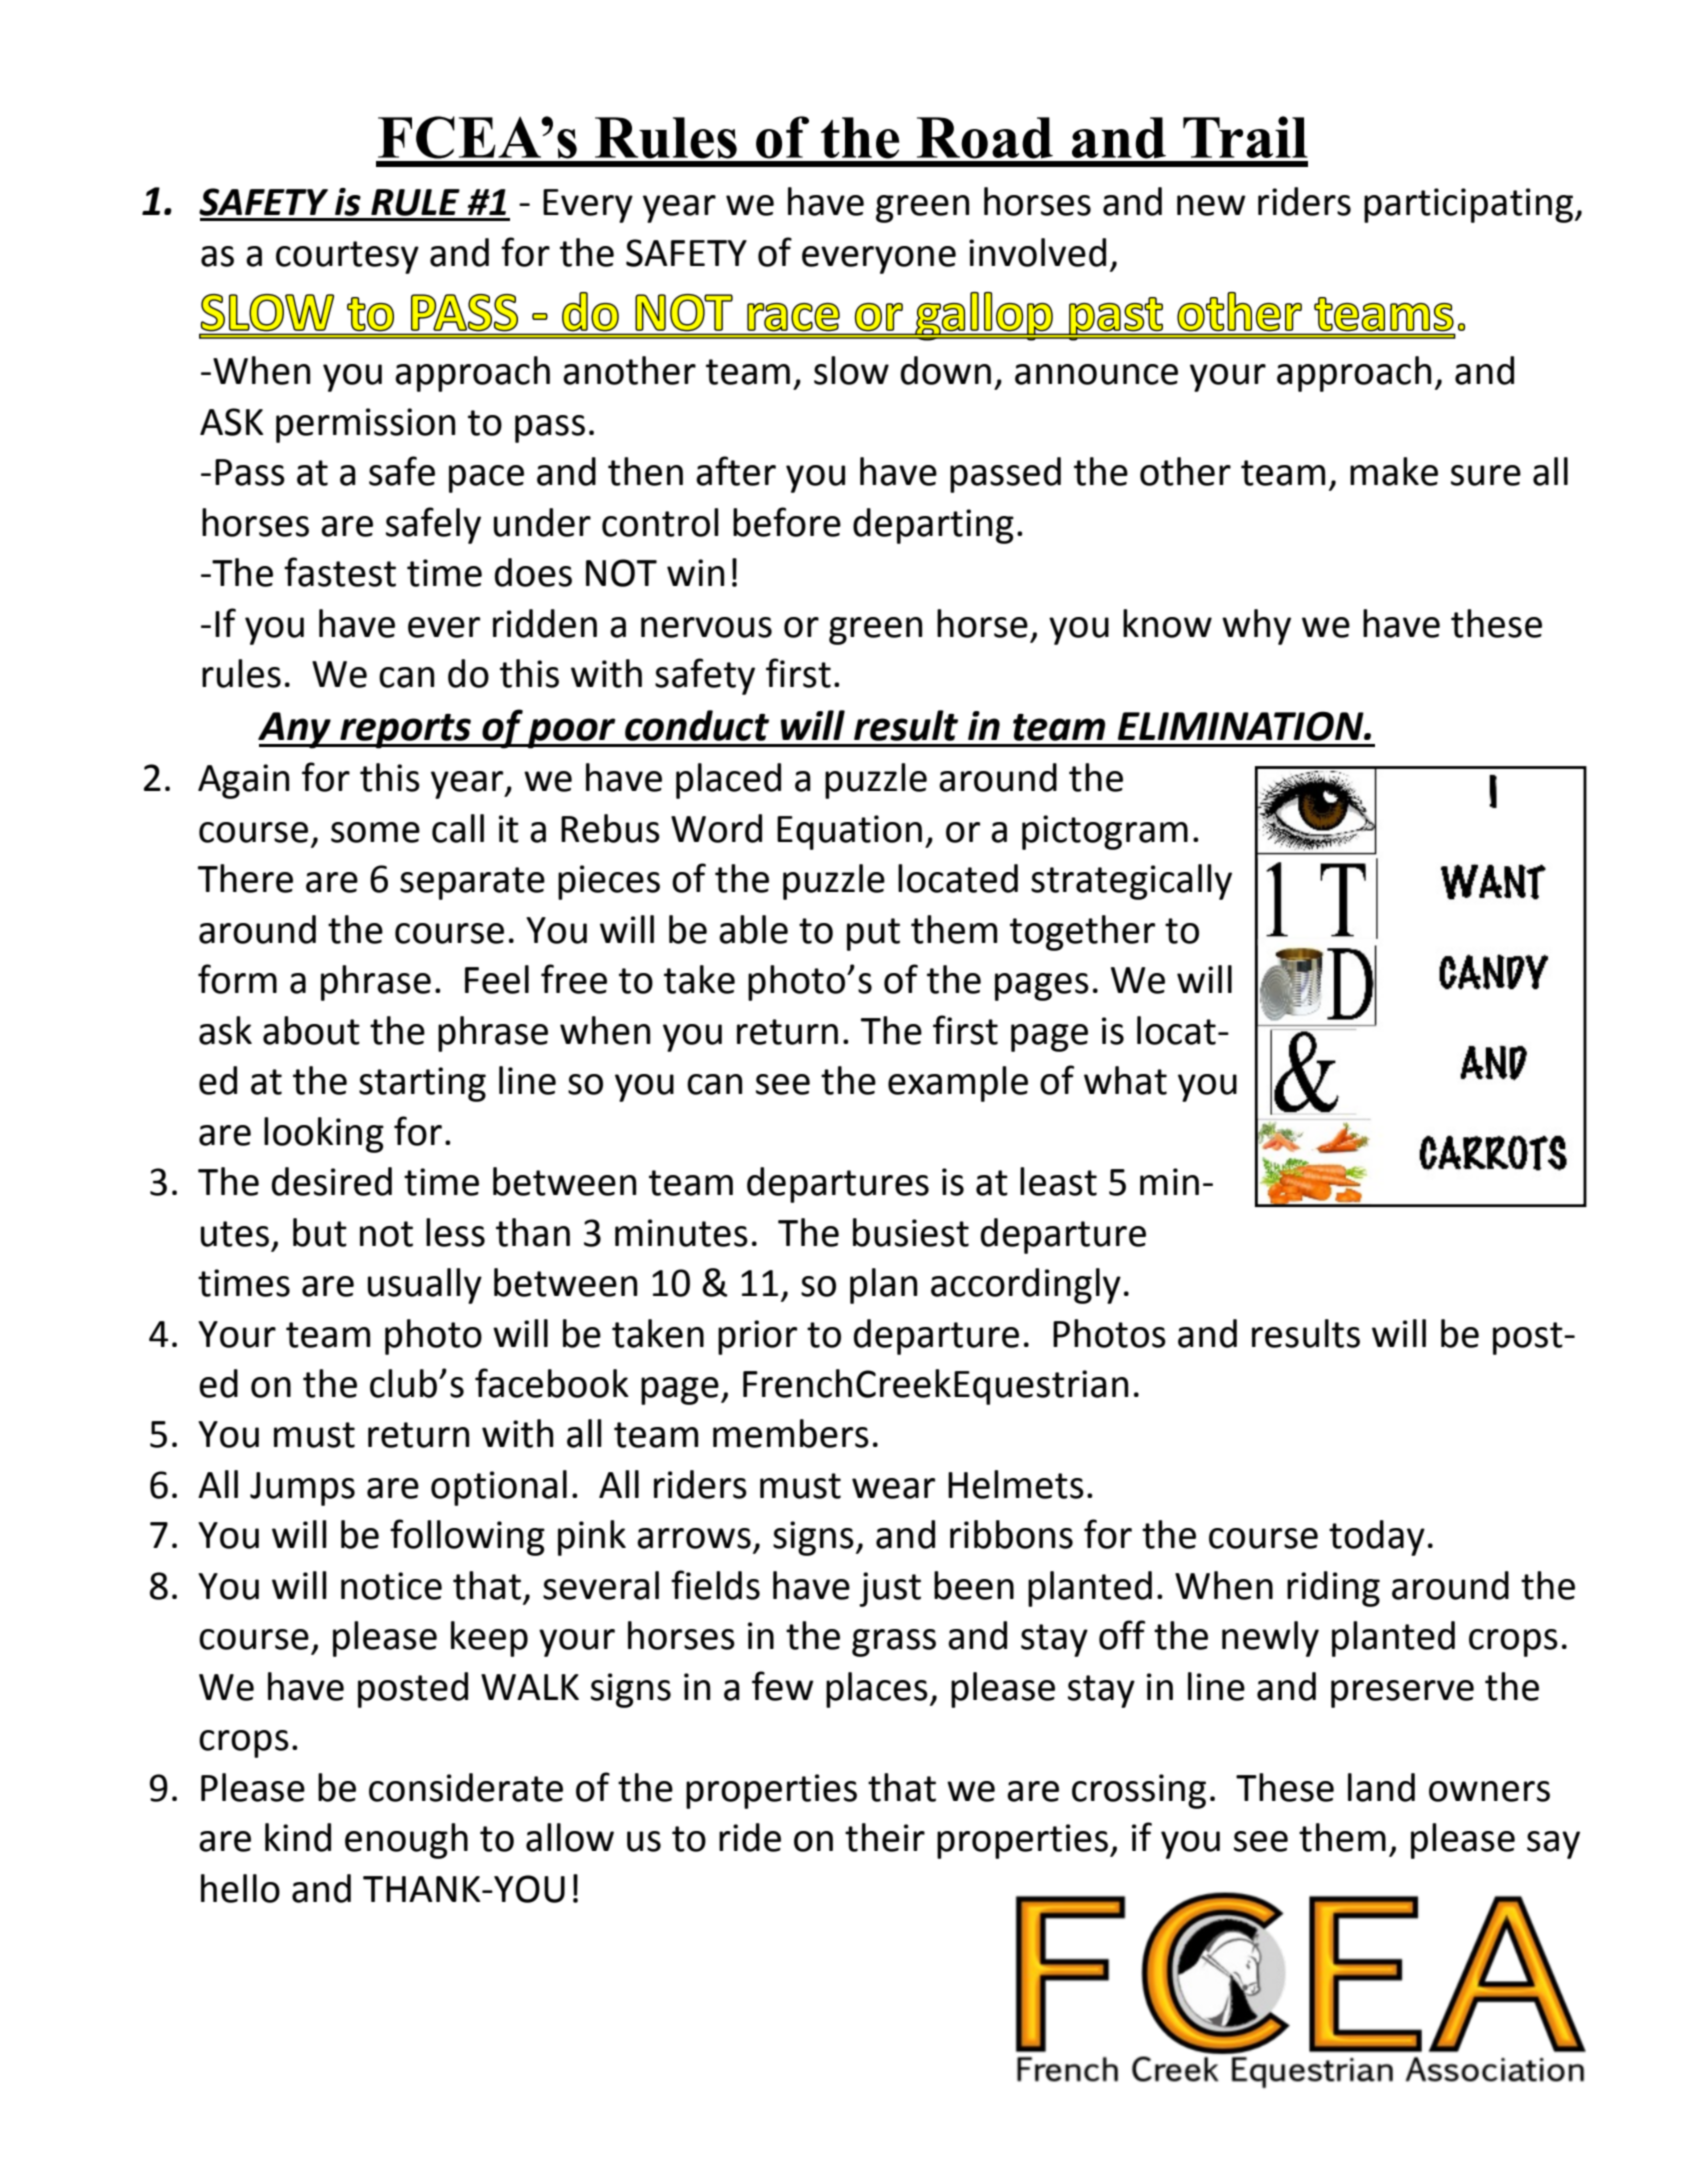  What do you see at coordinates (1037, 252) in the image?
I see `involved` at bounding box center [1037, 252].
